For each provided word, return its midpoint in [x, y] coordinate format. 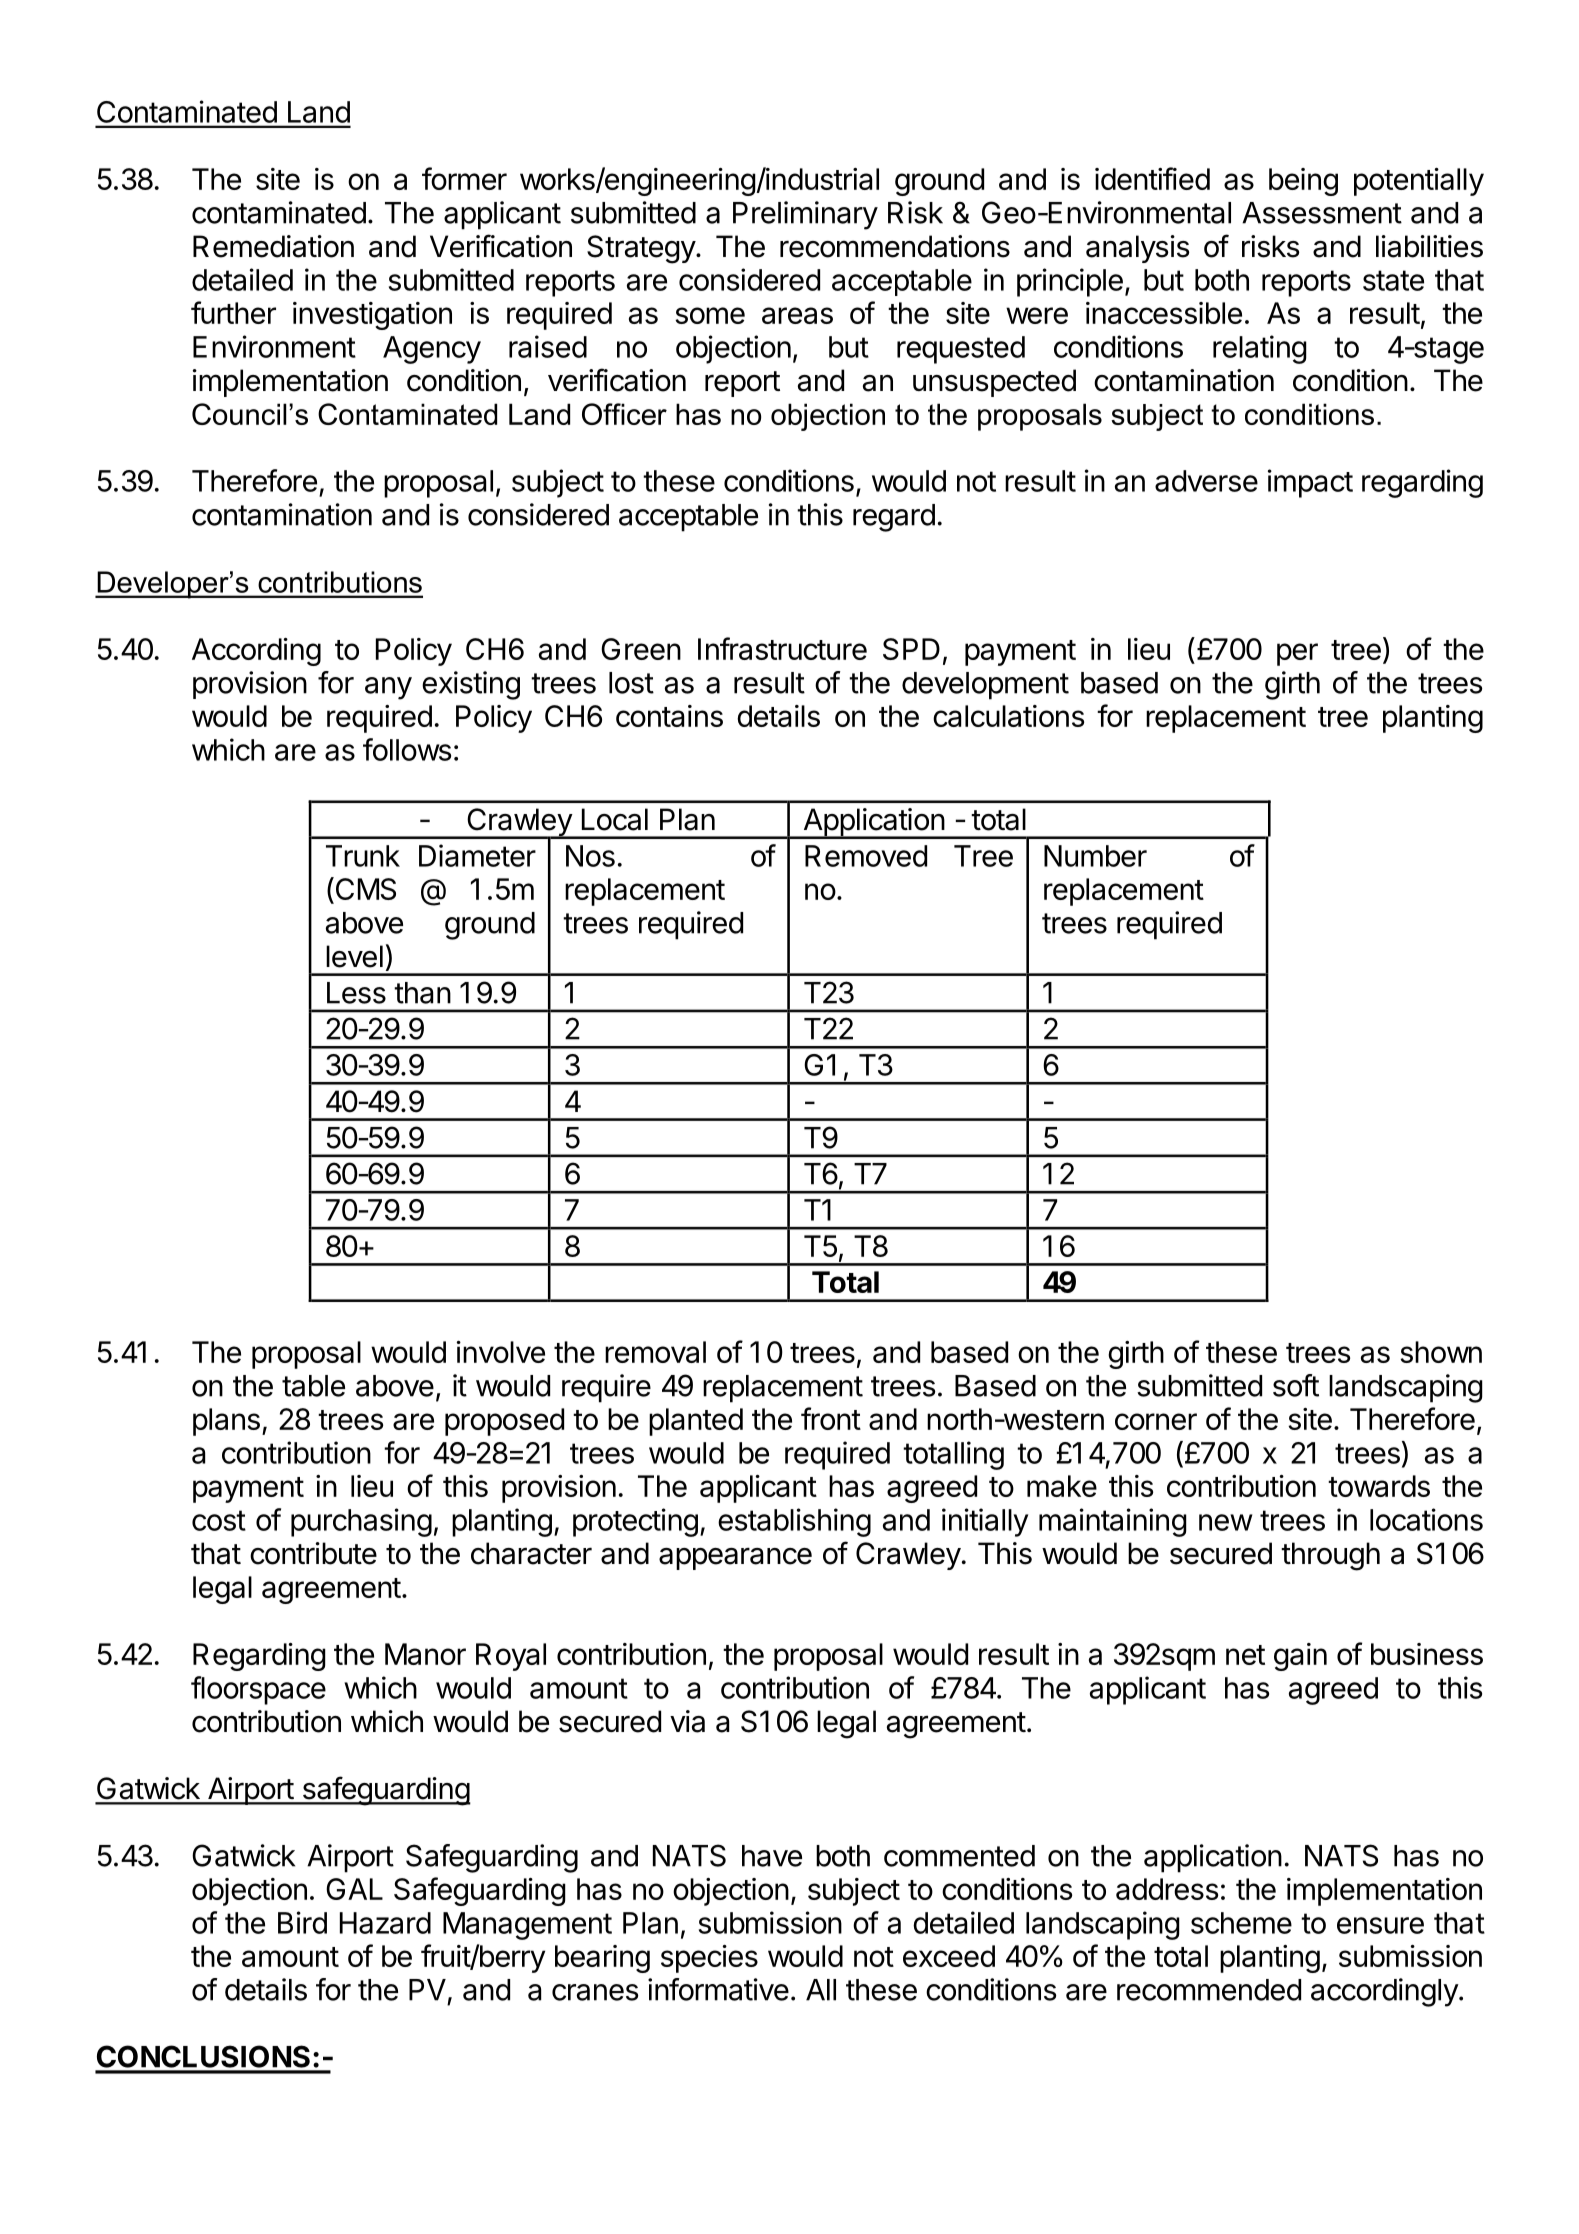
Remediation [273, 246]
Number [1095, 856]
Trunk [363, 856]
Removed [866, 856]
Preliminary [805, 215]
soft [1296, 1385]
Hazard [385, 1923]
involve [501, 1352]
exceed [949, 1956]
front [831, 1418]
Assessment [1322, 213]
